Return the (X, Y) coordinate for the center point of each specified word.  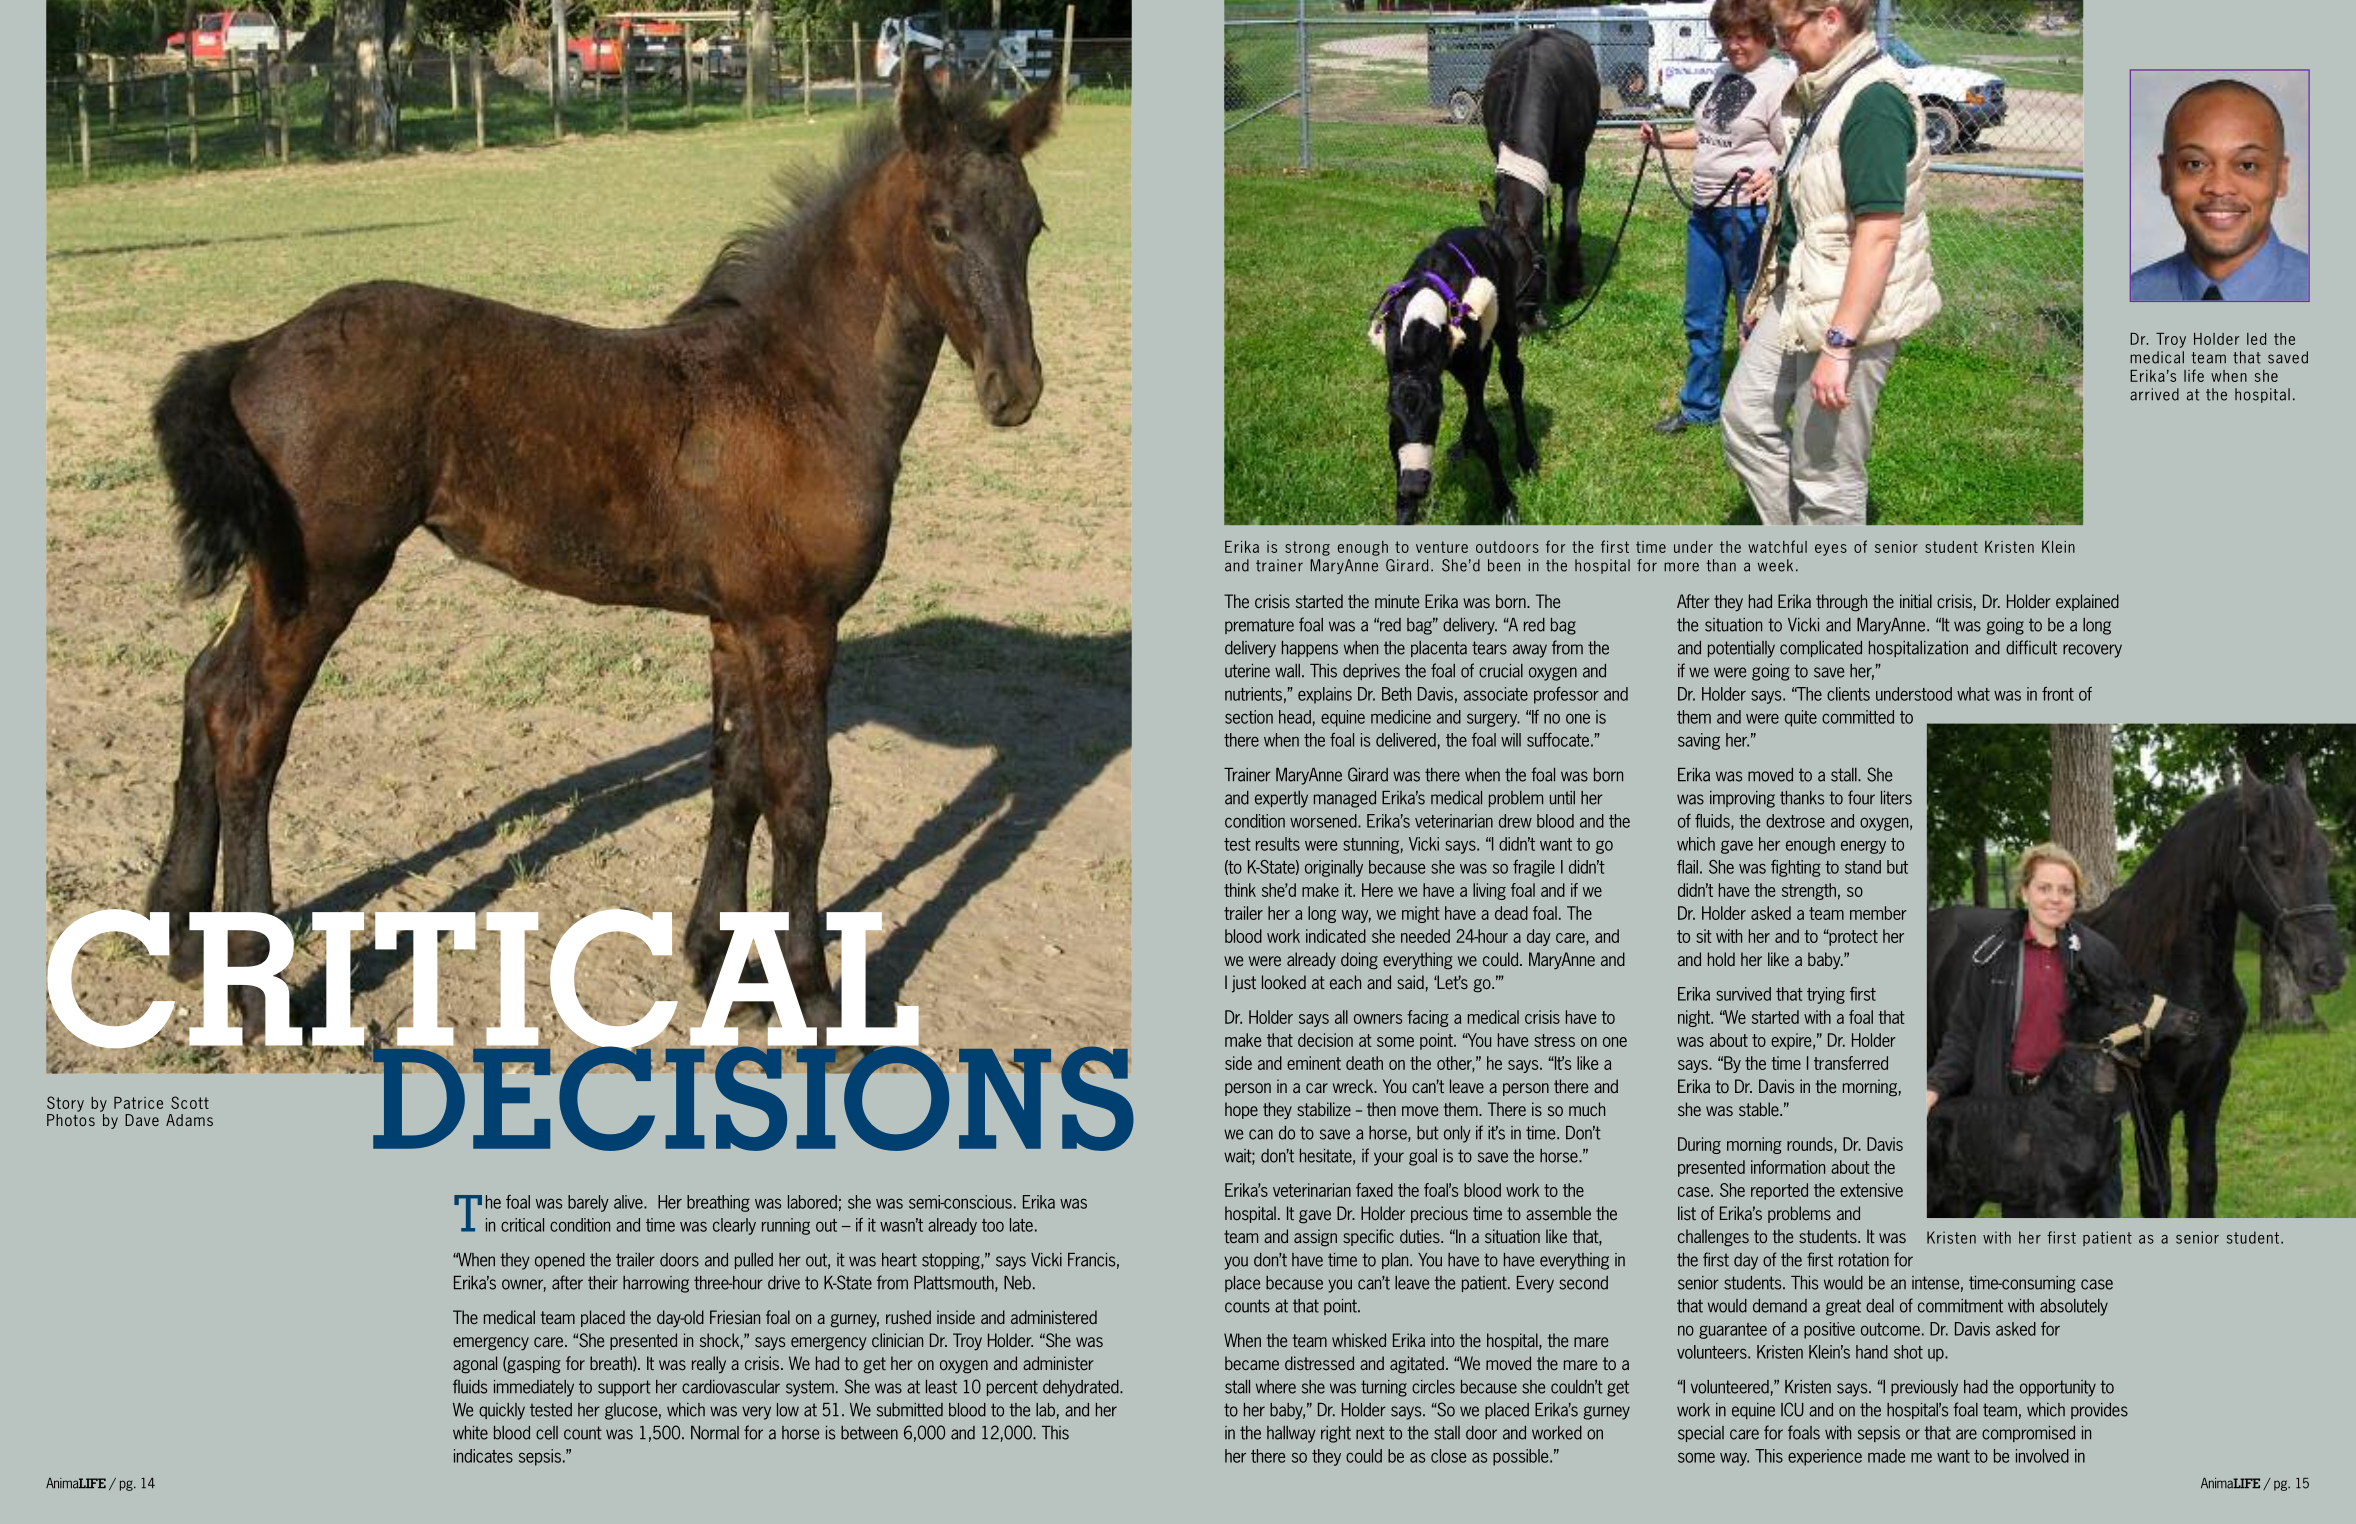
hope (1241, 1110)
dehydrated (1082, 1388)
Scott (190, 1102)
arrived (2154, 394)
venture (1442, 547)
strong (1307, 548)
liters (1896, 798)
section (1249, 717)
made (1886, 1456)
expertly (1281, 799)
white (470, 1433)
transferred (1851, 1063)
